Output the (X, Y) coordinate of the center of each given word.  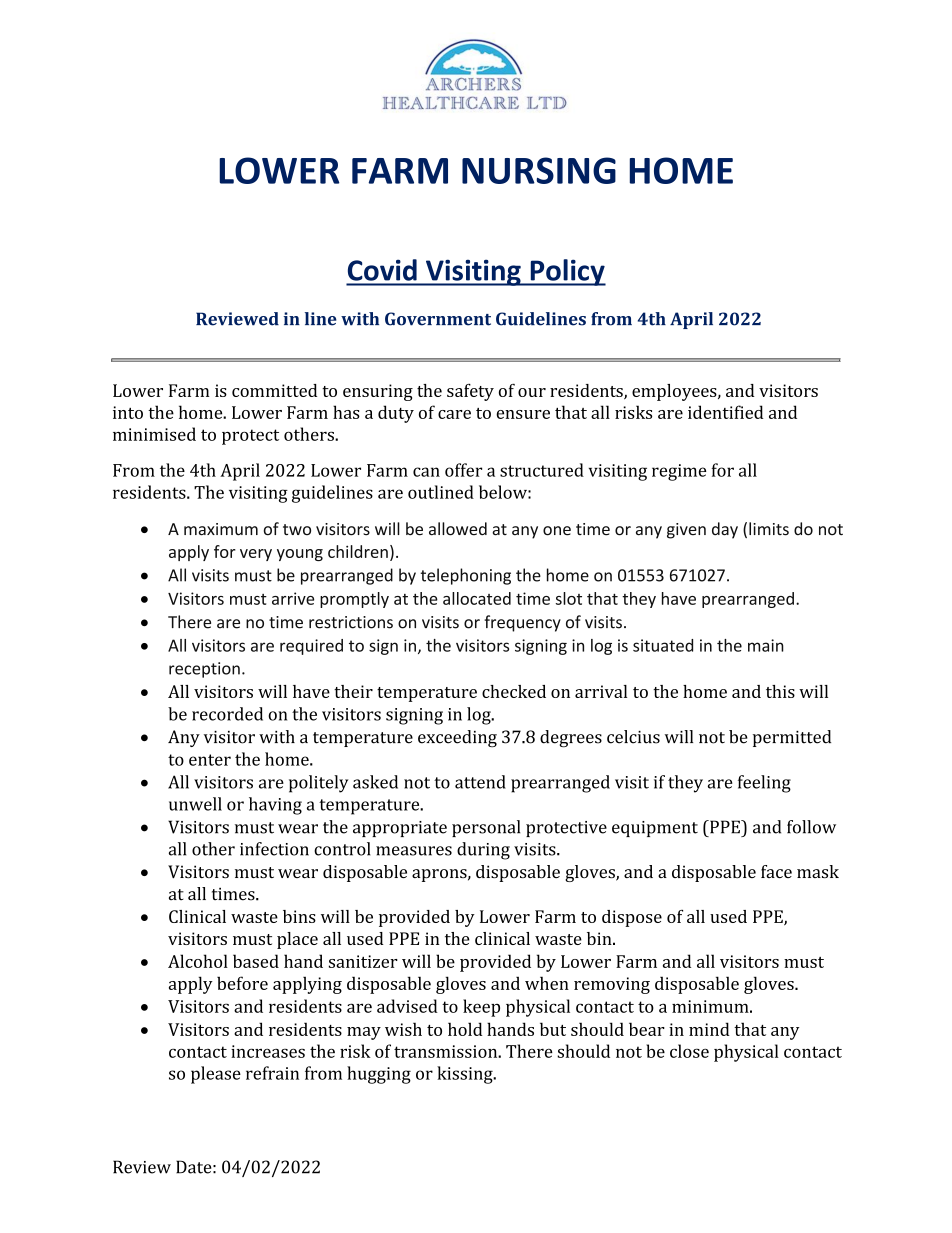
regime (679, 472)
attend (480, 782)
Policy (567, 272)
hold (465, 1029)
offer (463, 470)
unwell (195, 804)
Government (438, 319)
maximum (221, 529)
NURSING (539, 170)
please (216, 1075)
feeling (764, 784)
